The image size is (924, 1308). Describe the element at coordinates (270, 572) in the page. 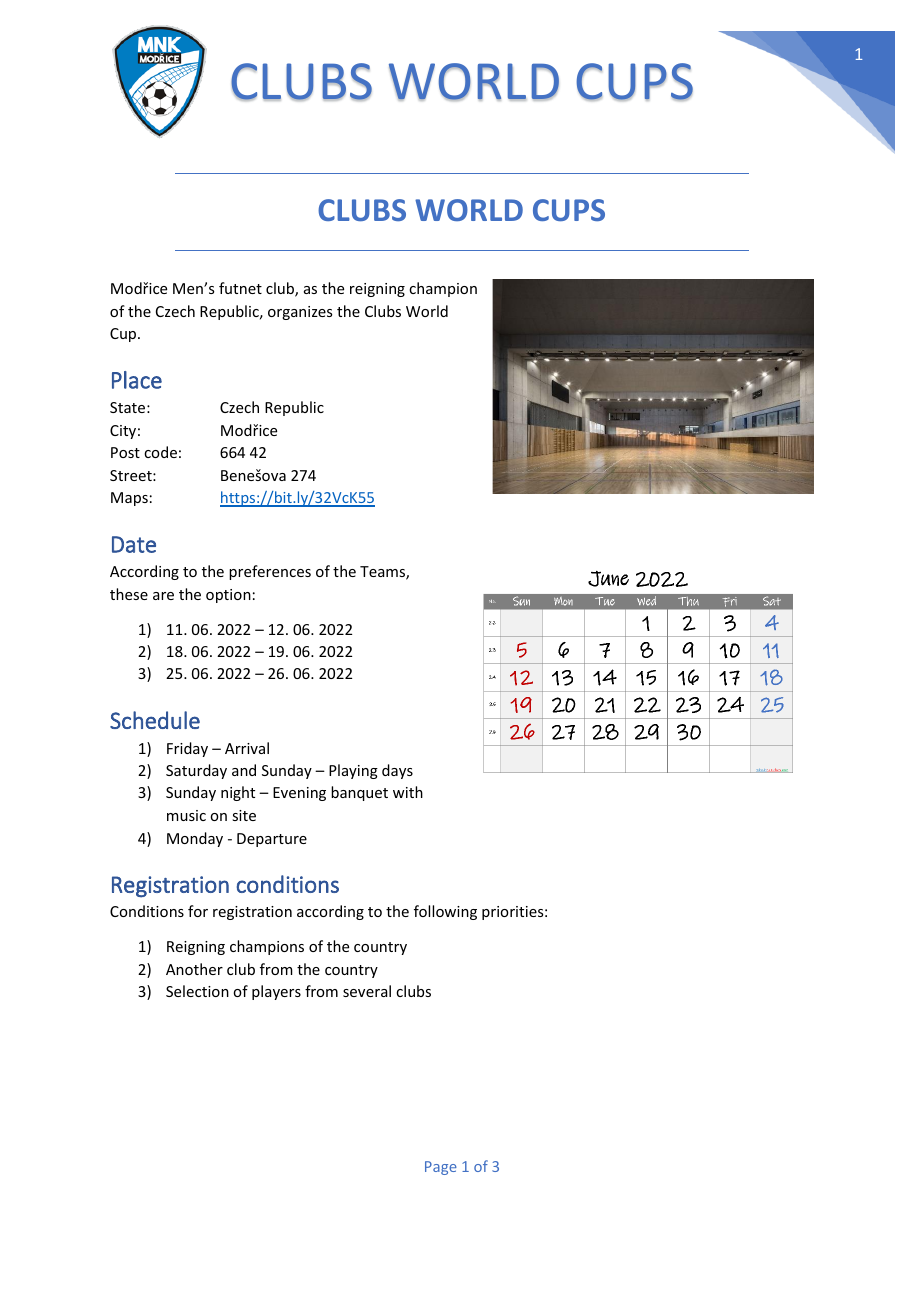

I see `preferences` at that location.
